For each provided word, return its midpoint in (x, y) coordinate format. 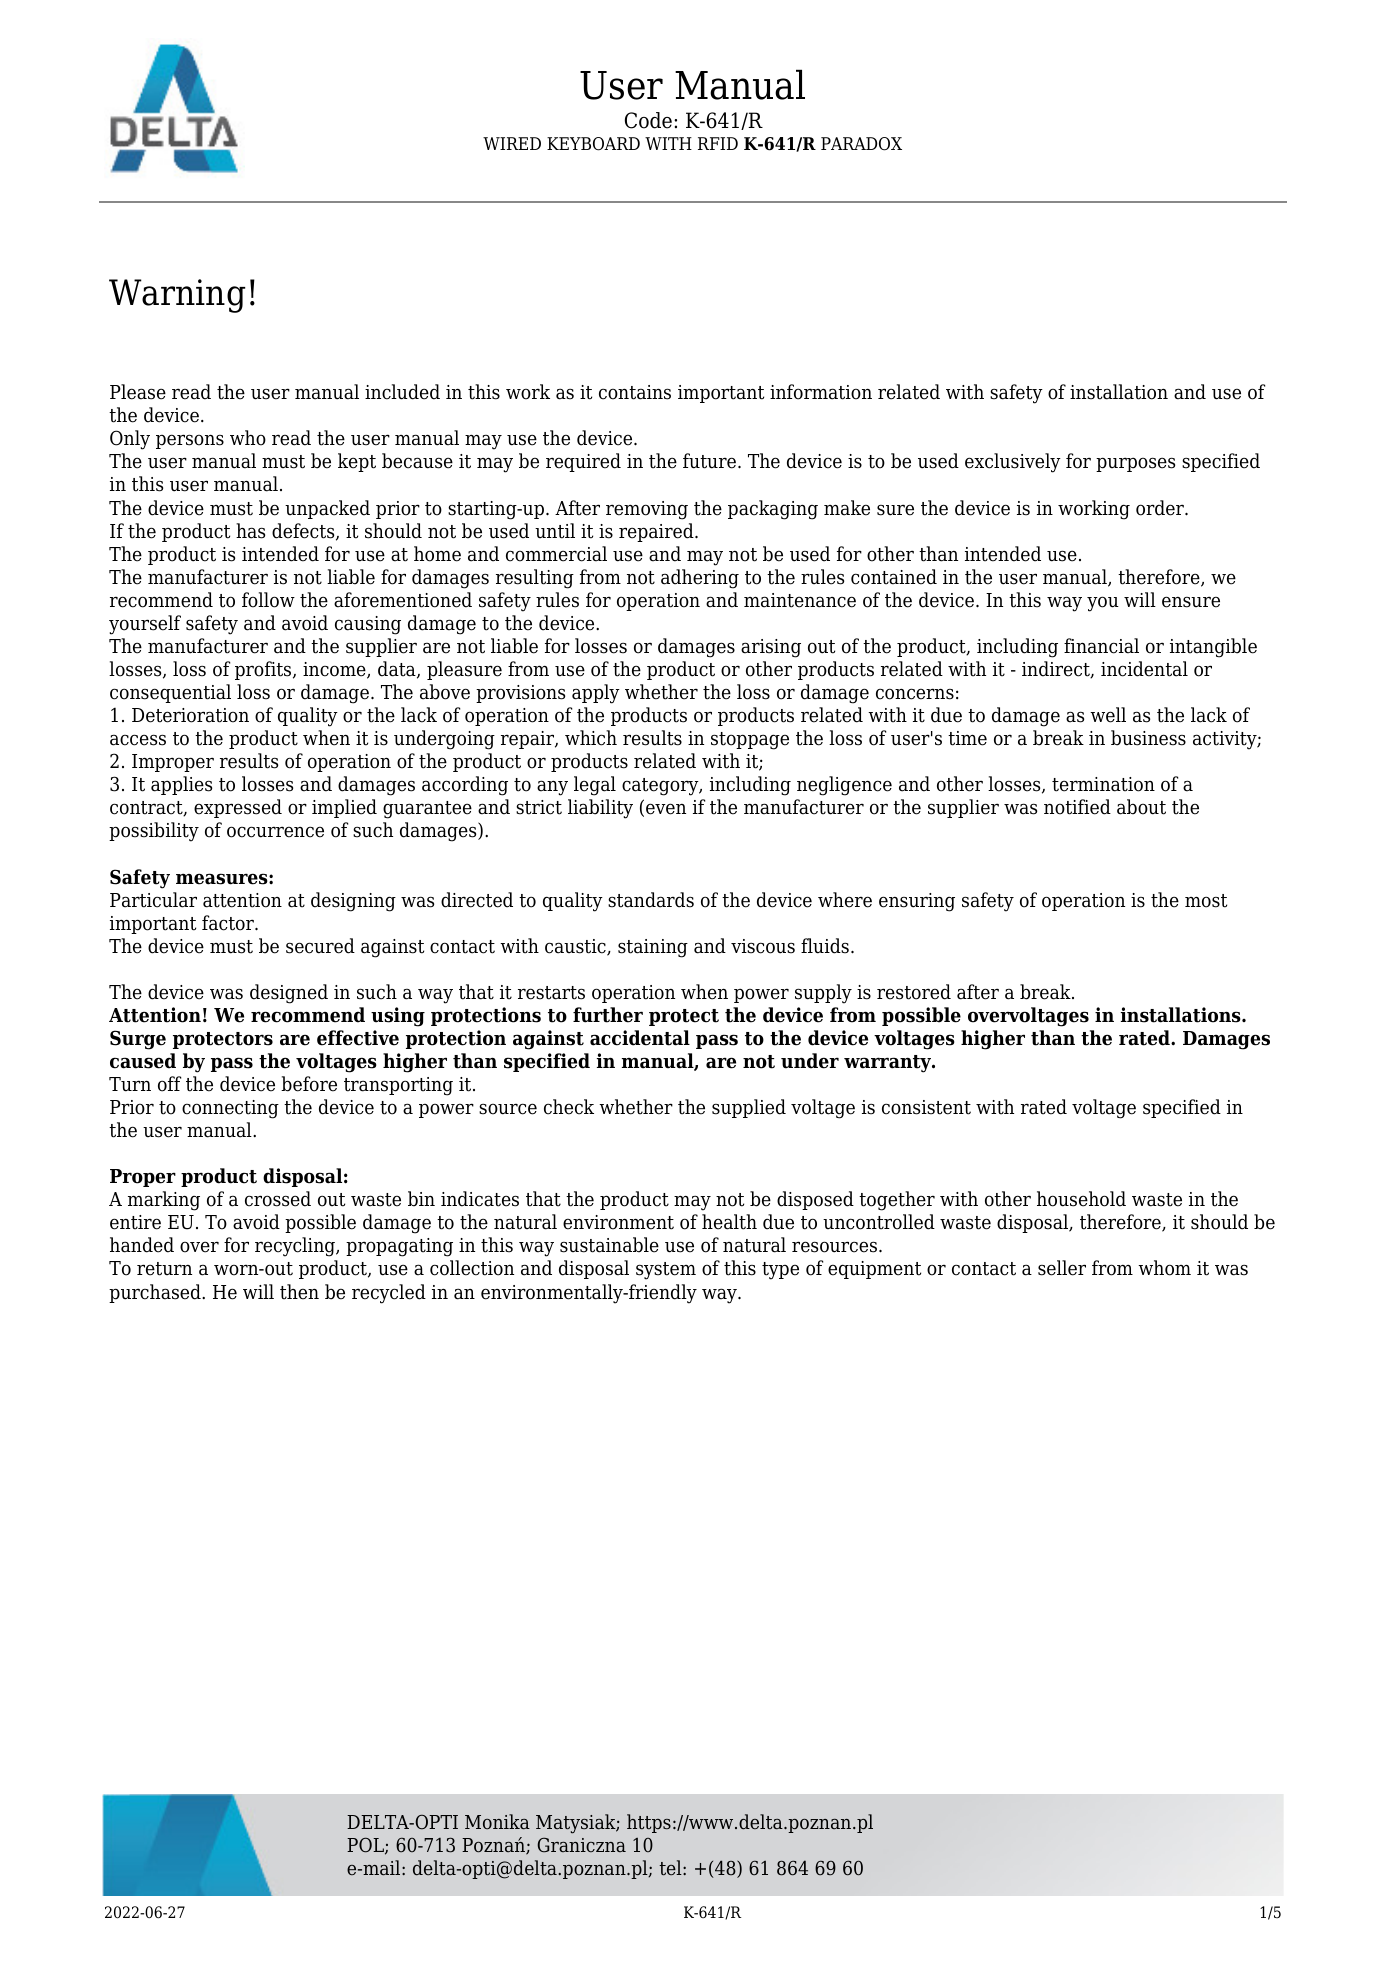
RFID (718, 143)
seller (1062, 1268)
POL (366, 1846)
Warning (177, 296)
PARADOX (861, 144)
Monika (497, 1822)
